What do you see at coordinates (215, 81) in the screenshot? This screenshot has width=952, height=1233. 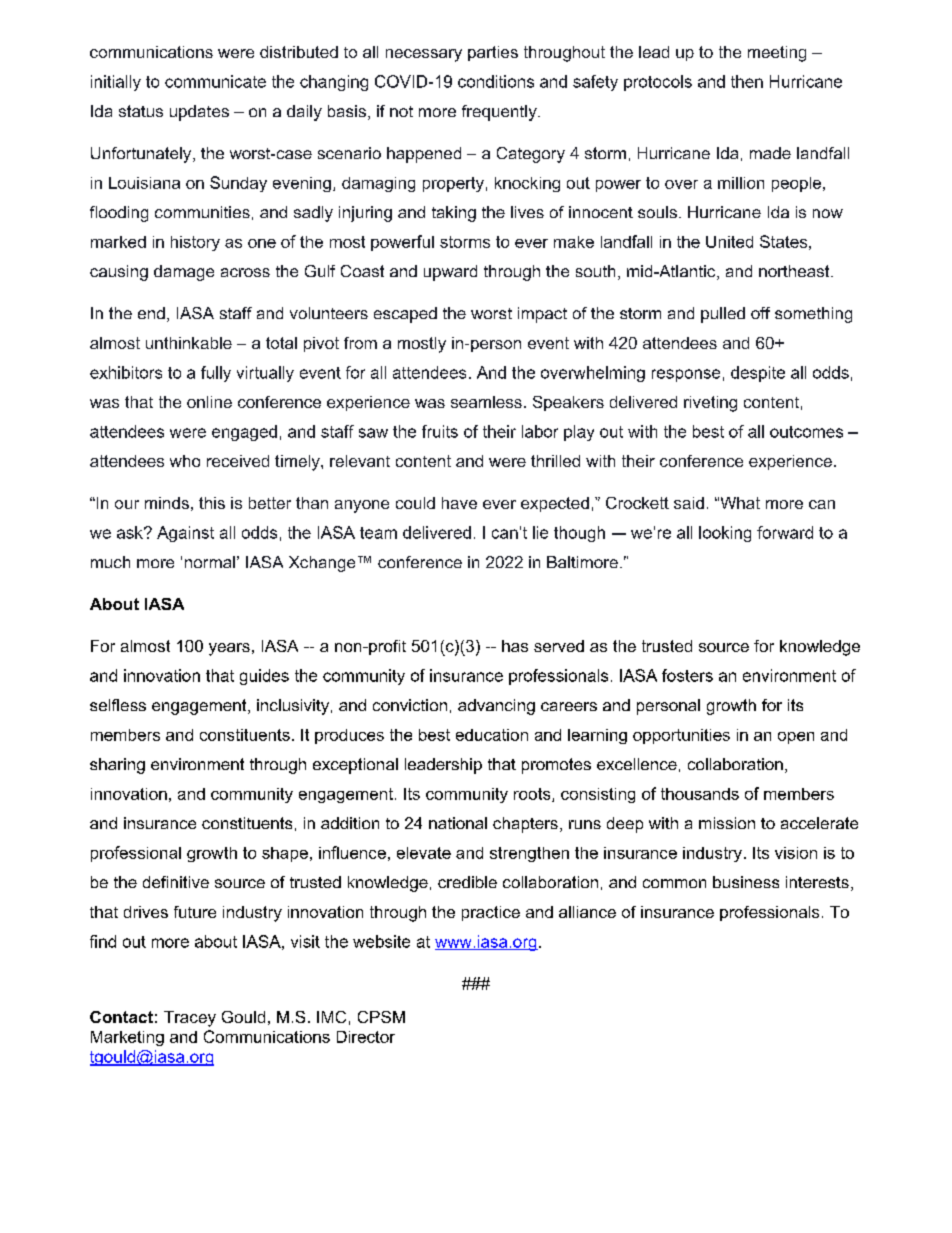 I see `communicate` at bounding box center [215, 81].
